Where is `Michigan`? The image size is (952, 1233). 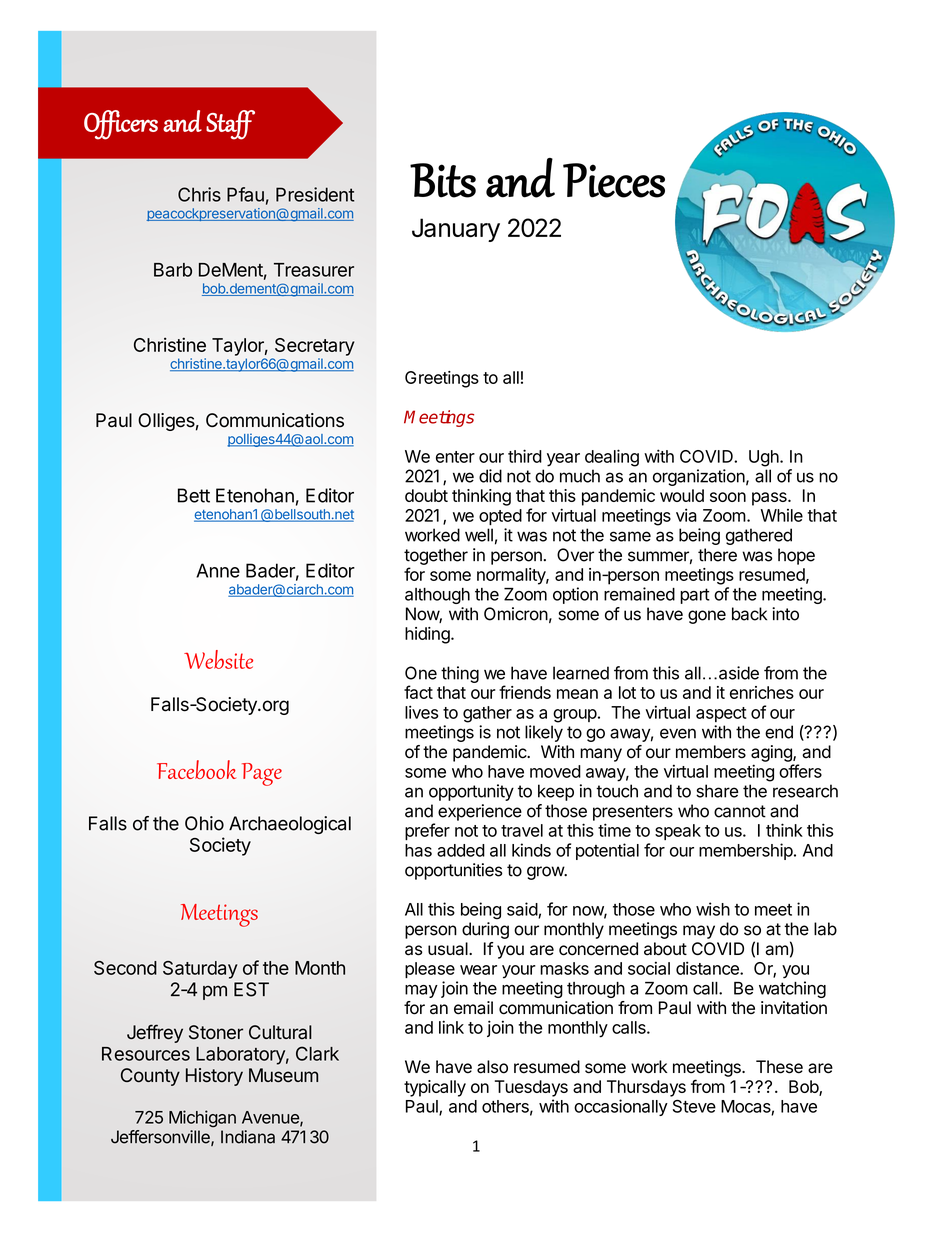 Michigan is located at coordinates (202, 1118).
